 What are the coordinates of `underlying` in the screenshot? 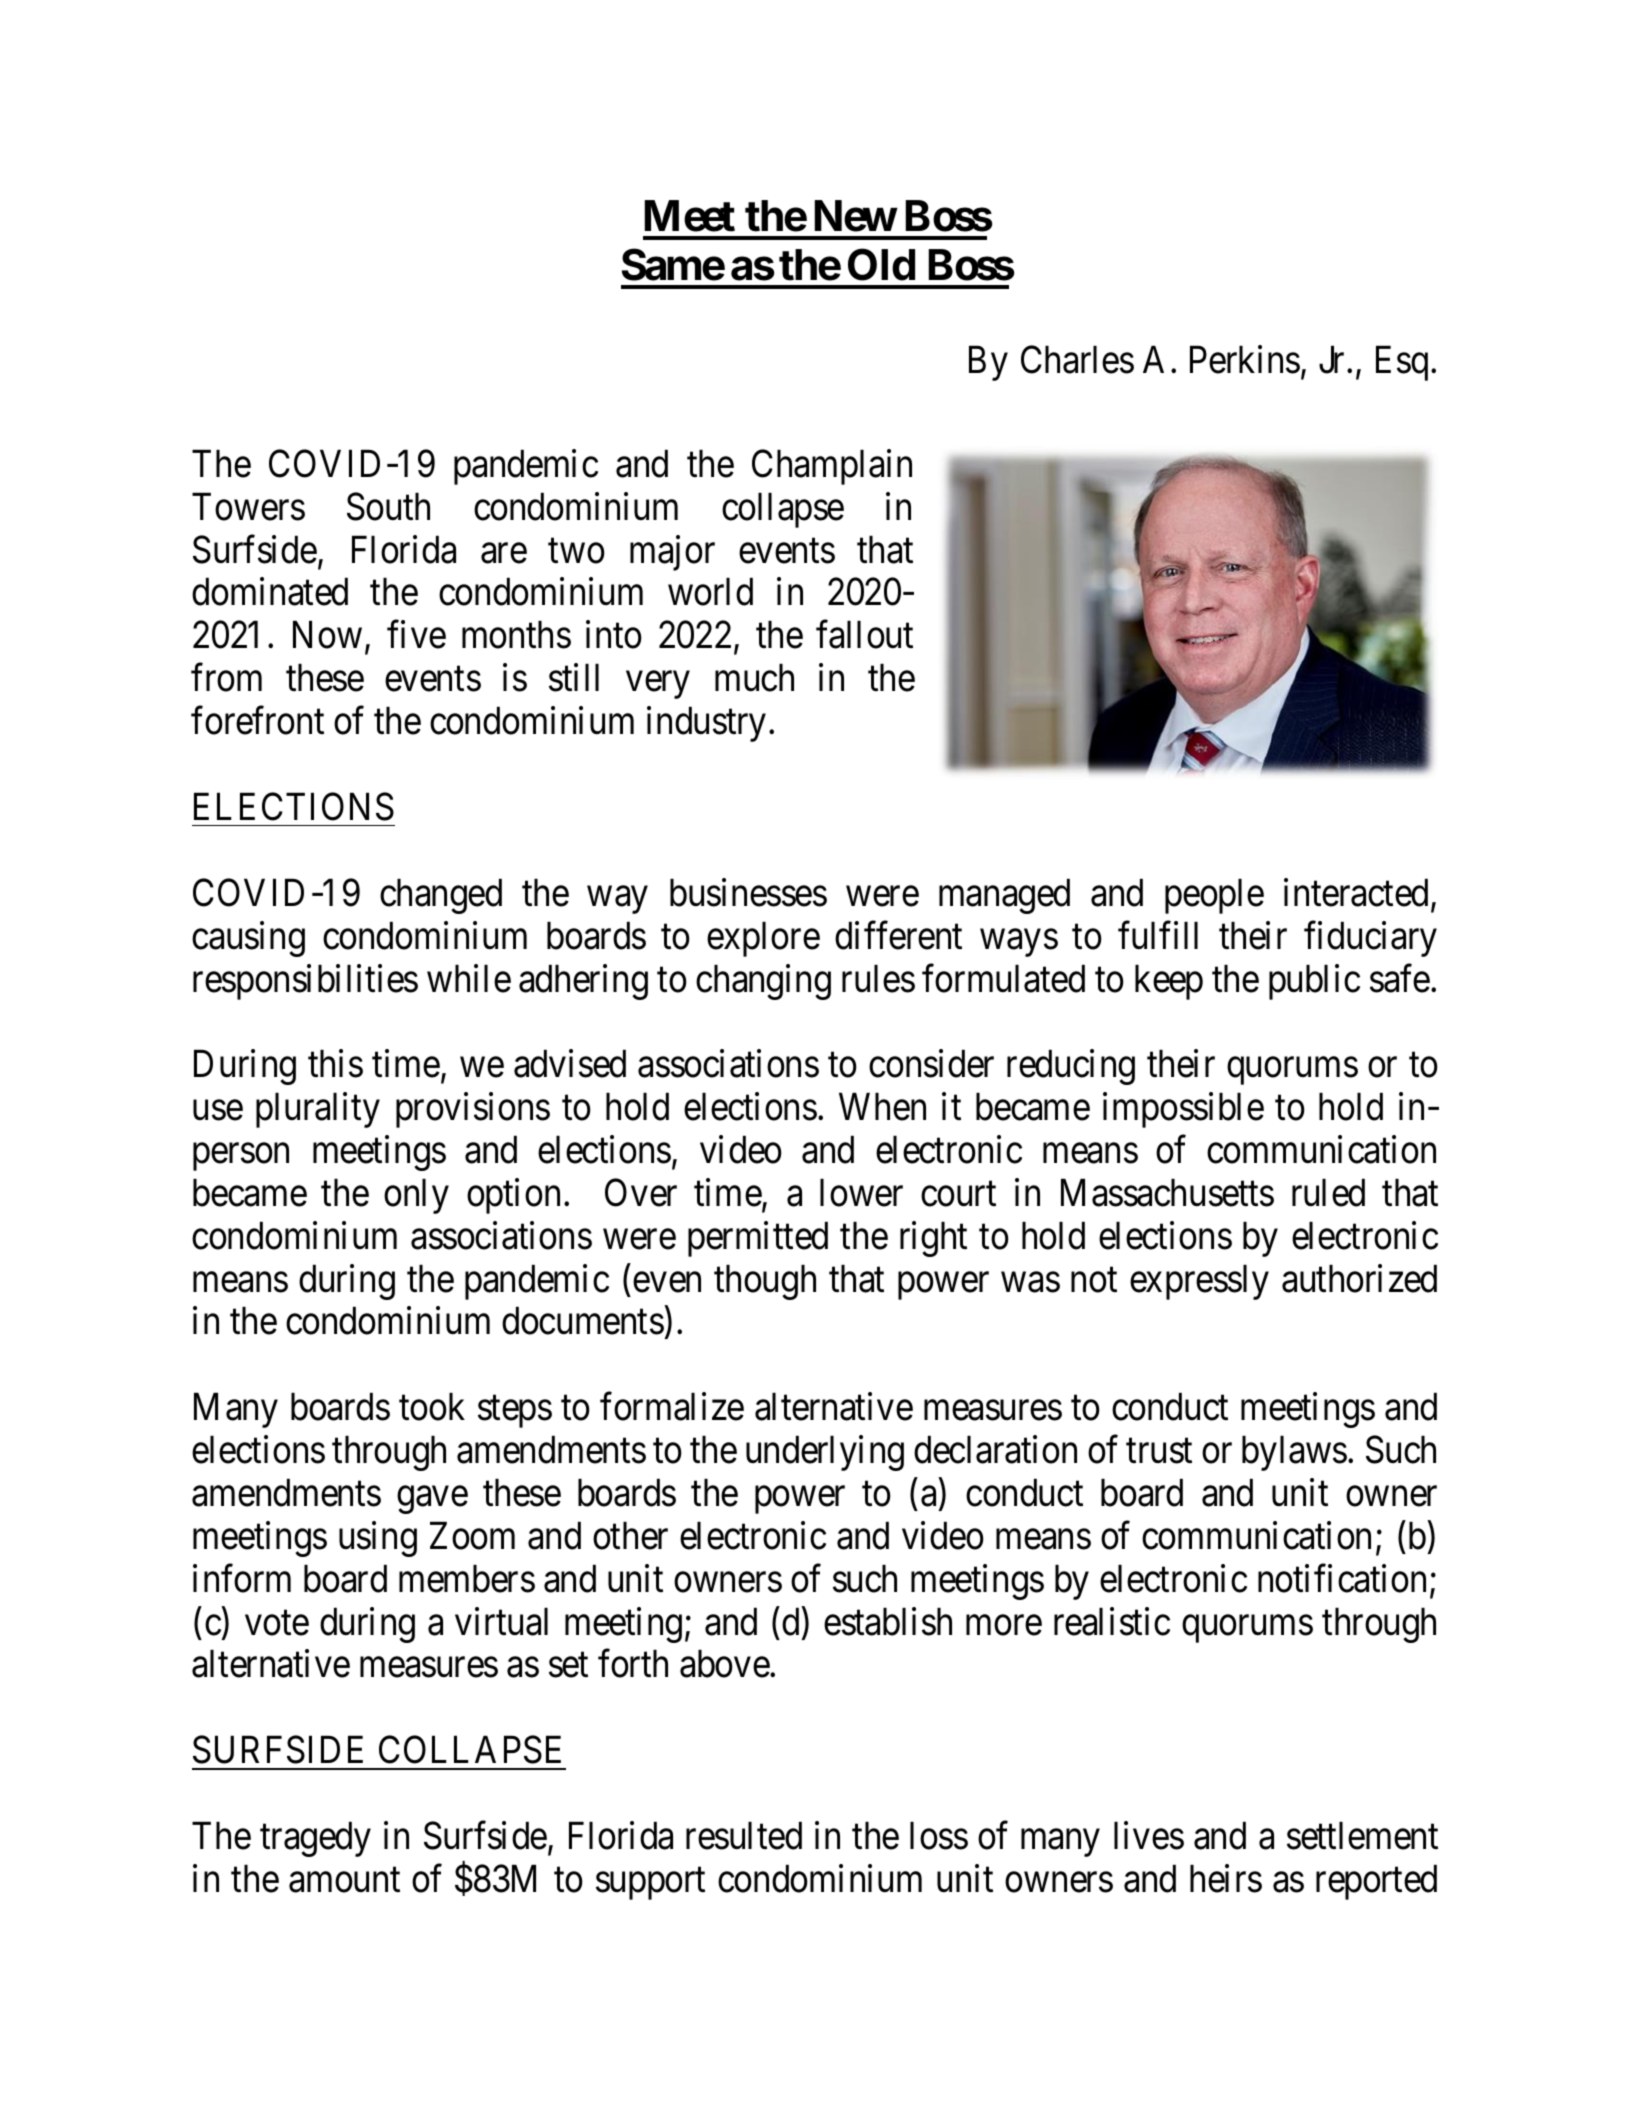 It's located at (825, 1453).
